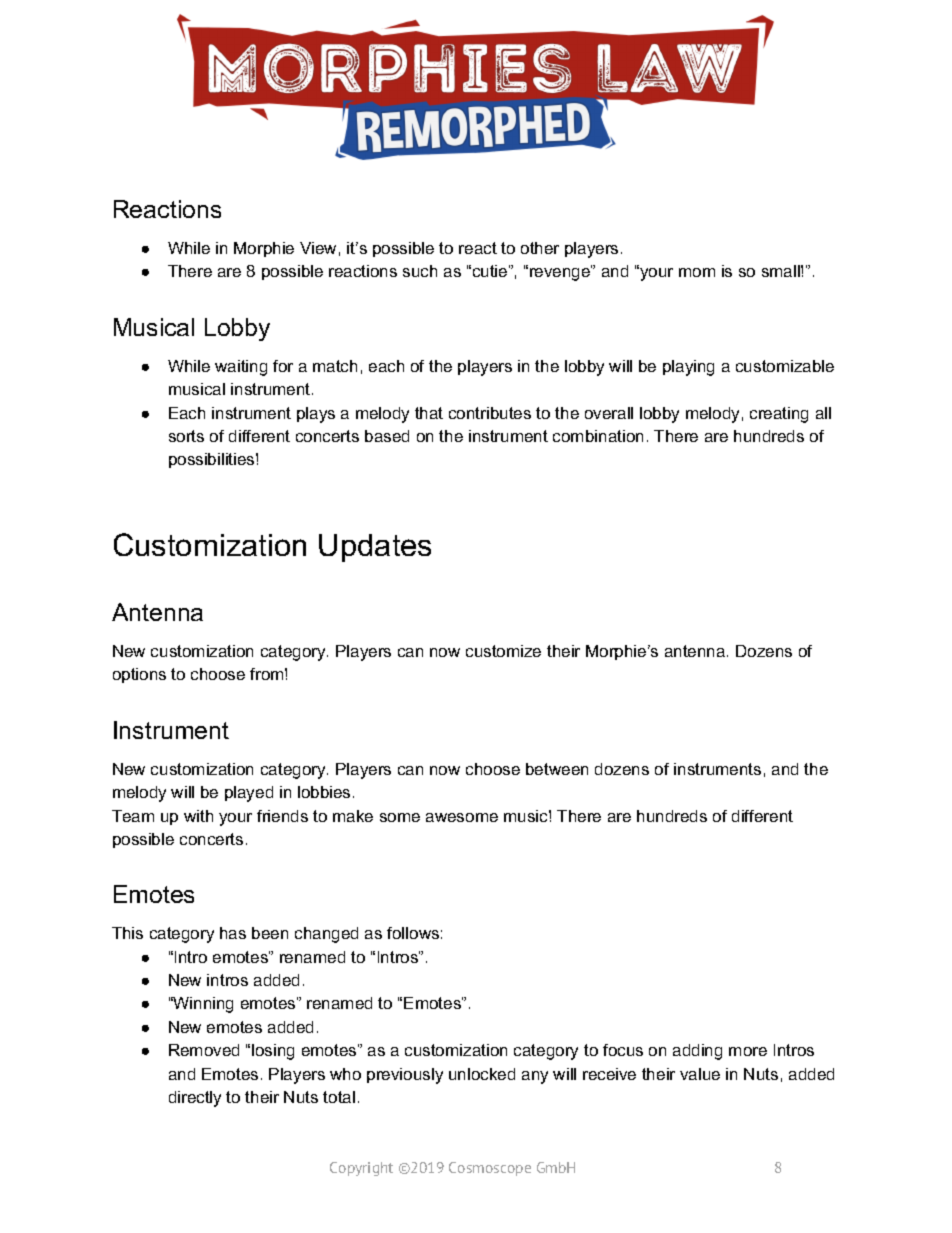  I want to click on mom, so click(697, 272).
